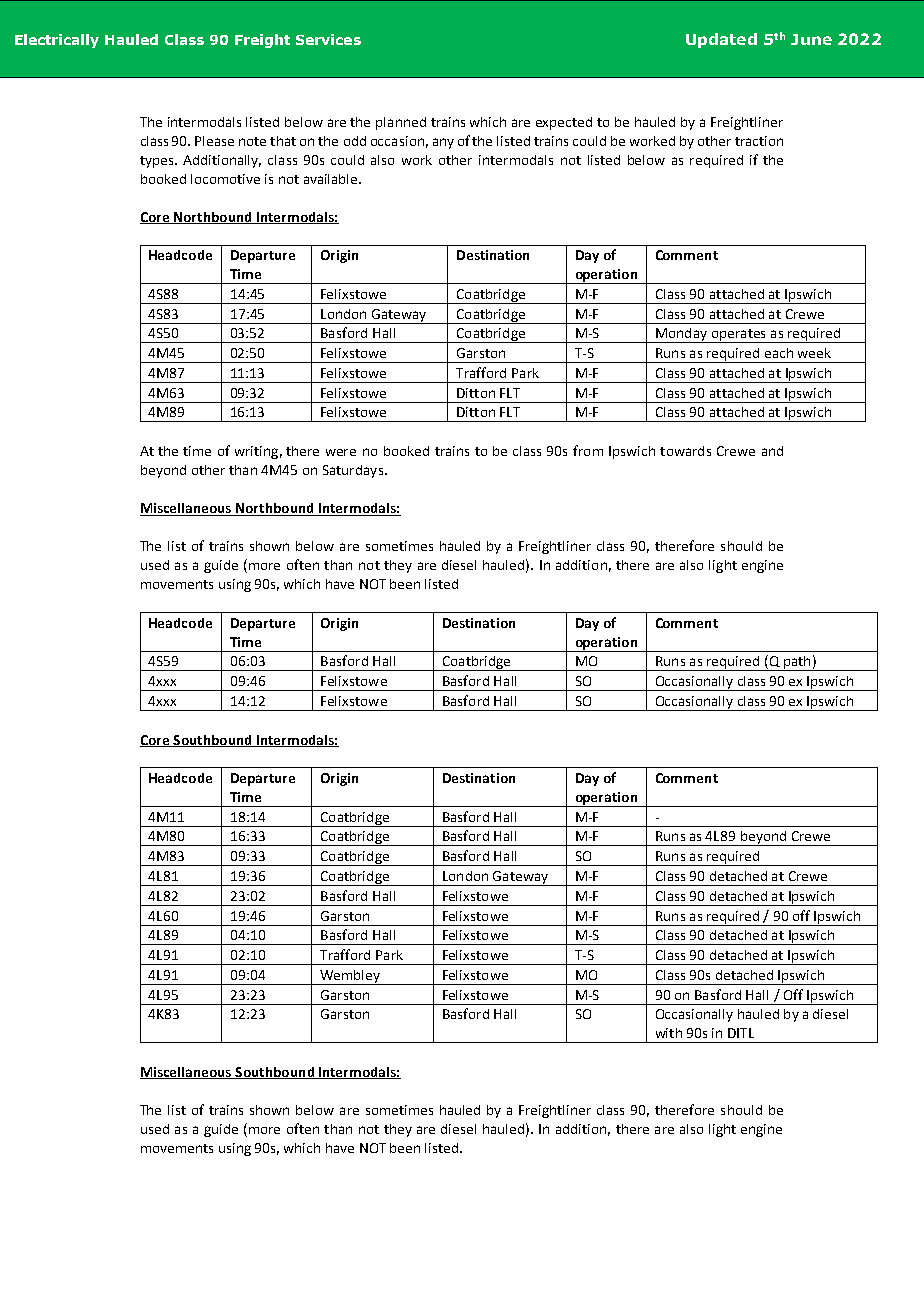 The image size is (924, 1308). Describe the element at coordinates (401, 123) in the screenshot. I see `planned` at that location.
